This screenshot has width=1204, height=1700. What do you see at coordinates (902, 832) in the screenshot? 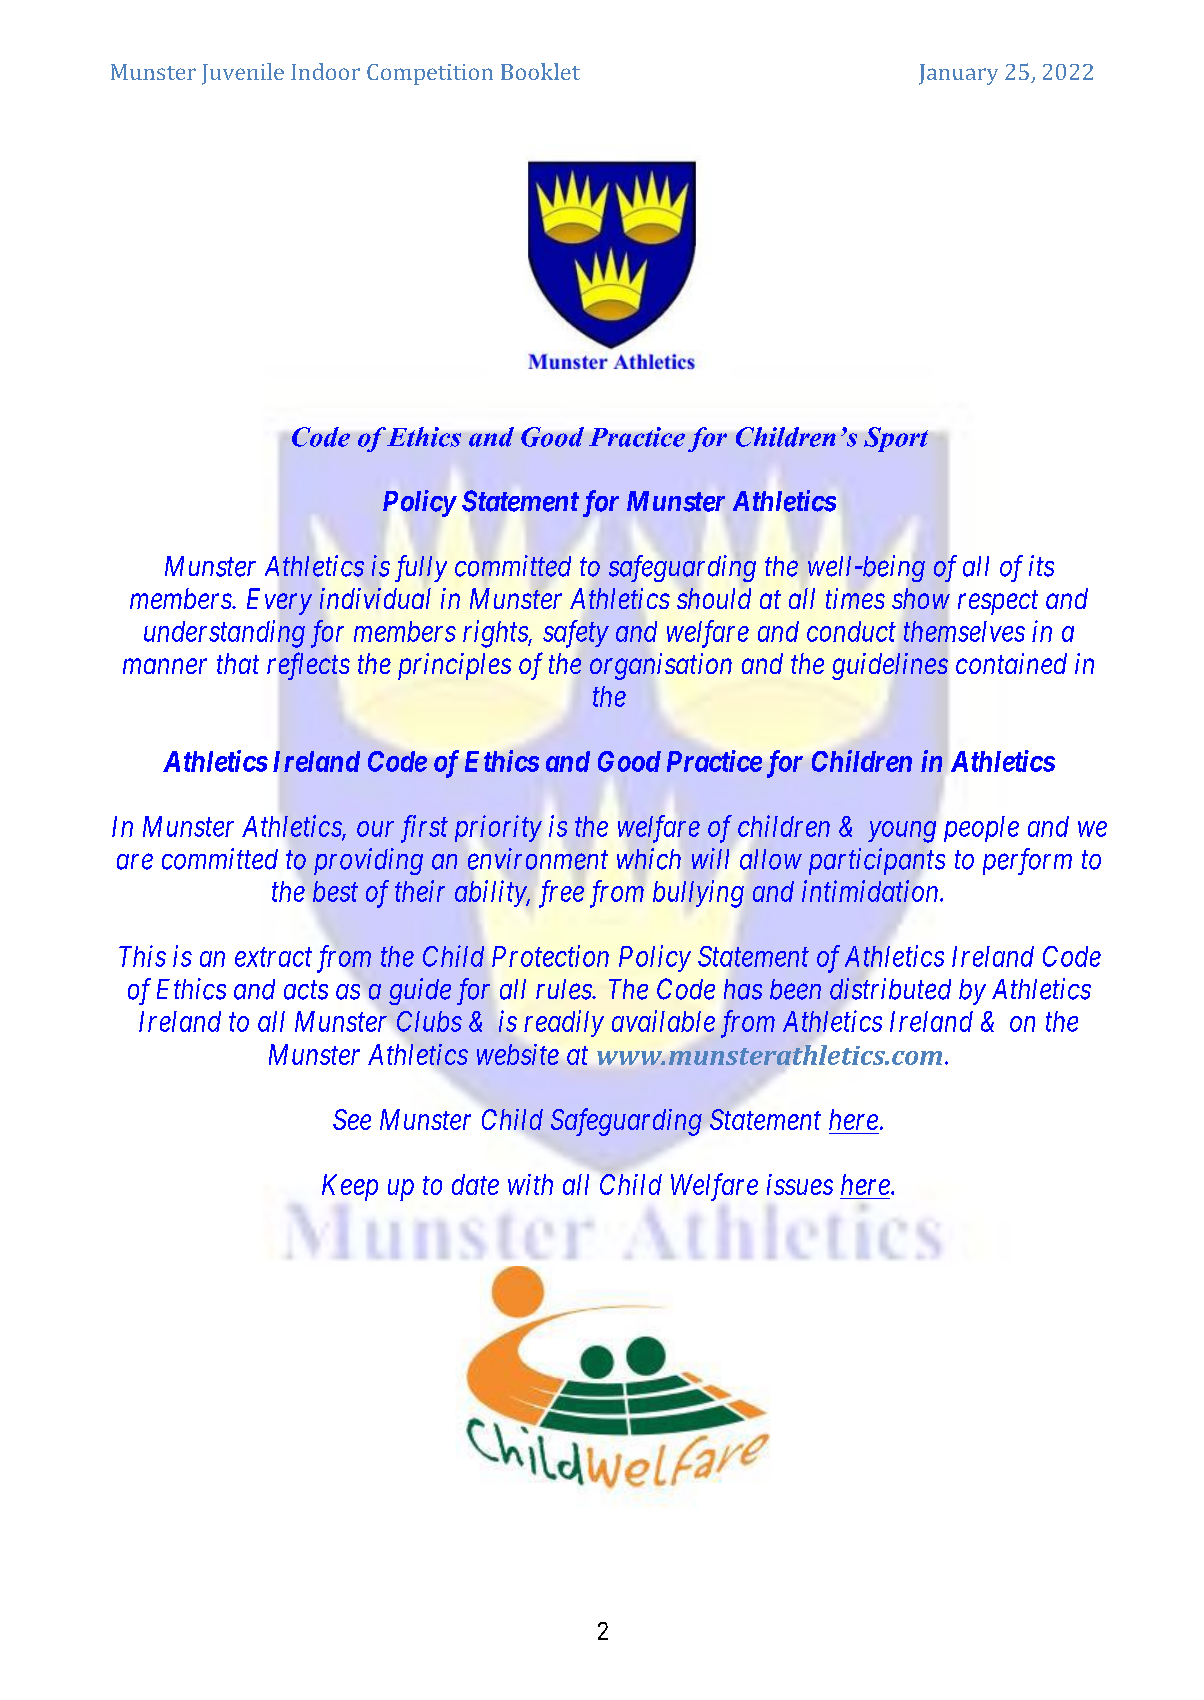
I see `young` at bounding box center [902, 832].
